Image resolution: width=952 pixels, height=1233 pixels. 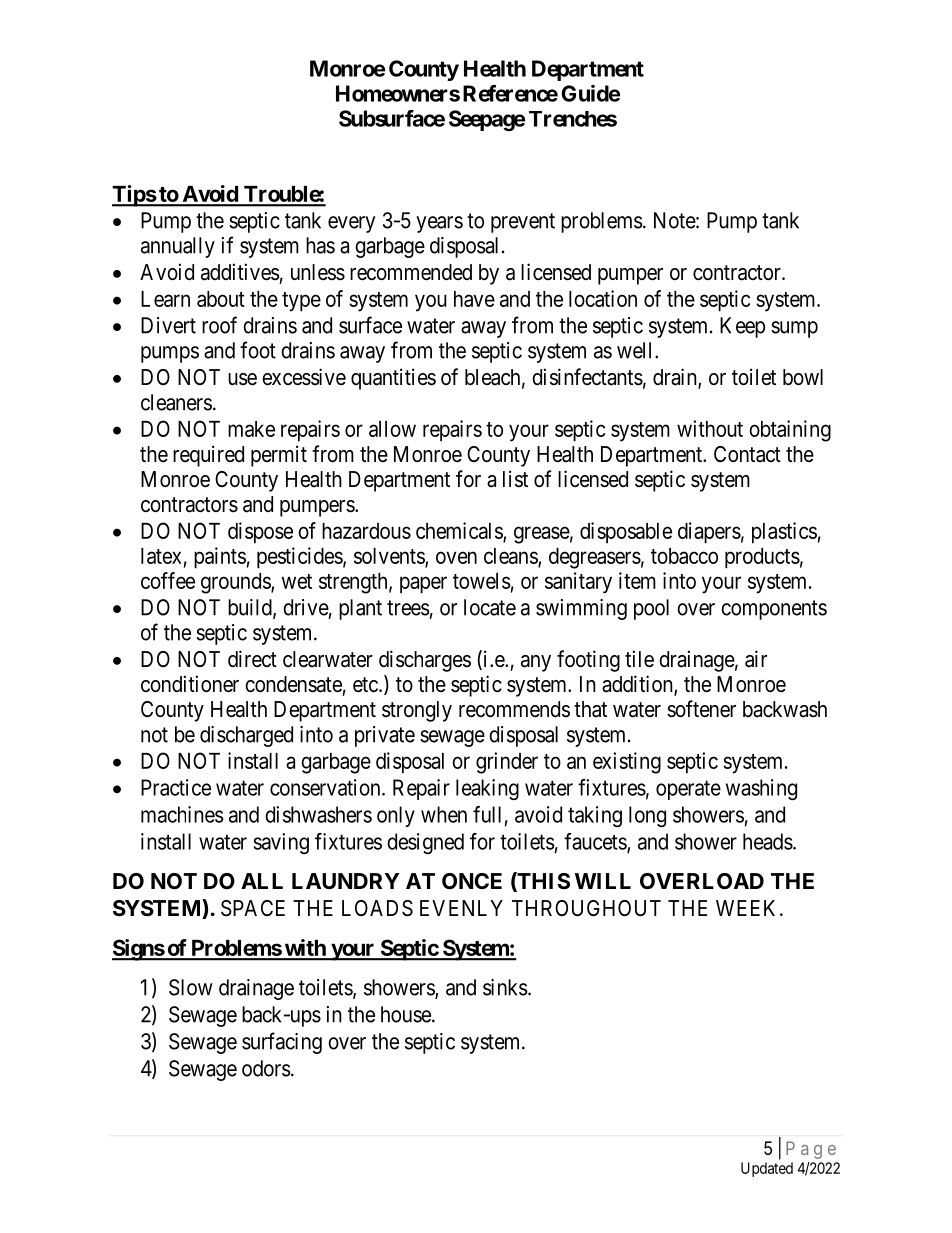 What do you see at coordinates (266, 1068) in the screenshot?
I see `odors` at bounding box center [266, 1068].
